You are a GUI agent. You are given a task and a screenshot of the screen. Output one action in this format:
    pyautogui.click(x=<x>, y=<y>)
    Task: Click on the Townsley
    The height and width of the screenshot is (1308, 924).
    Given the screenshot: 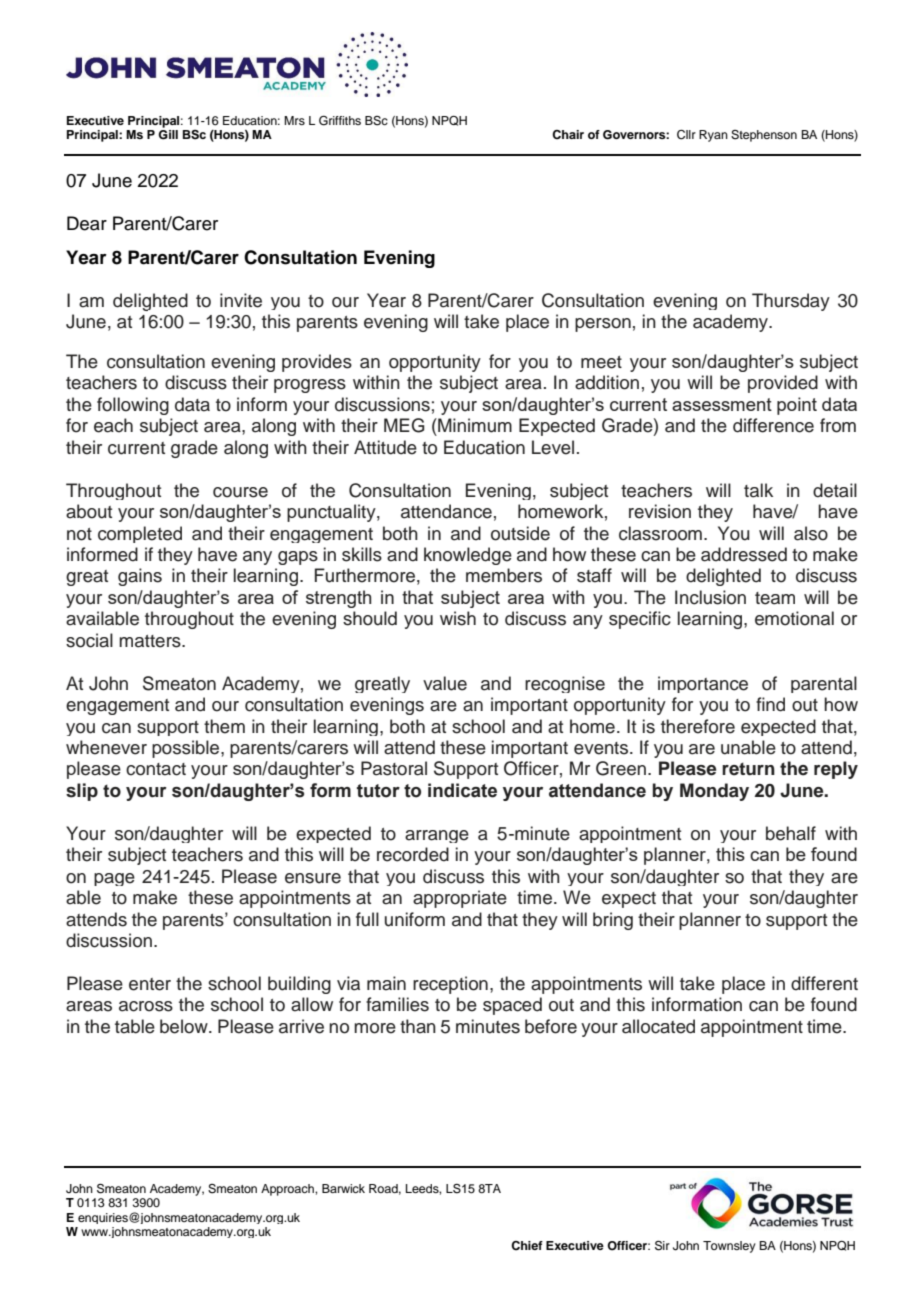 What is the action you would take?
    pyautogui.click(x=729, y=1247)
